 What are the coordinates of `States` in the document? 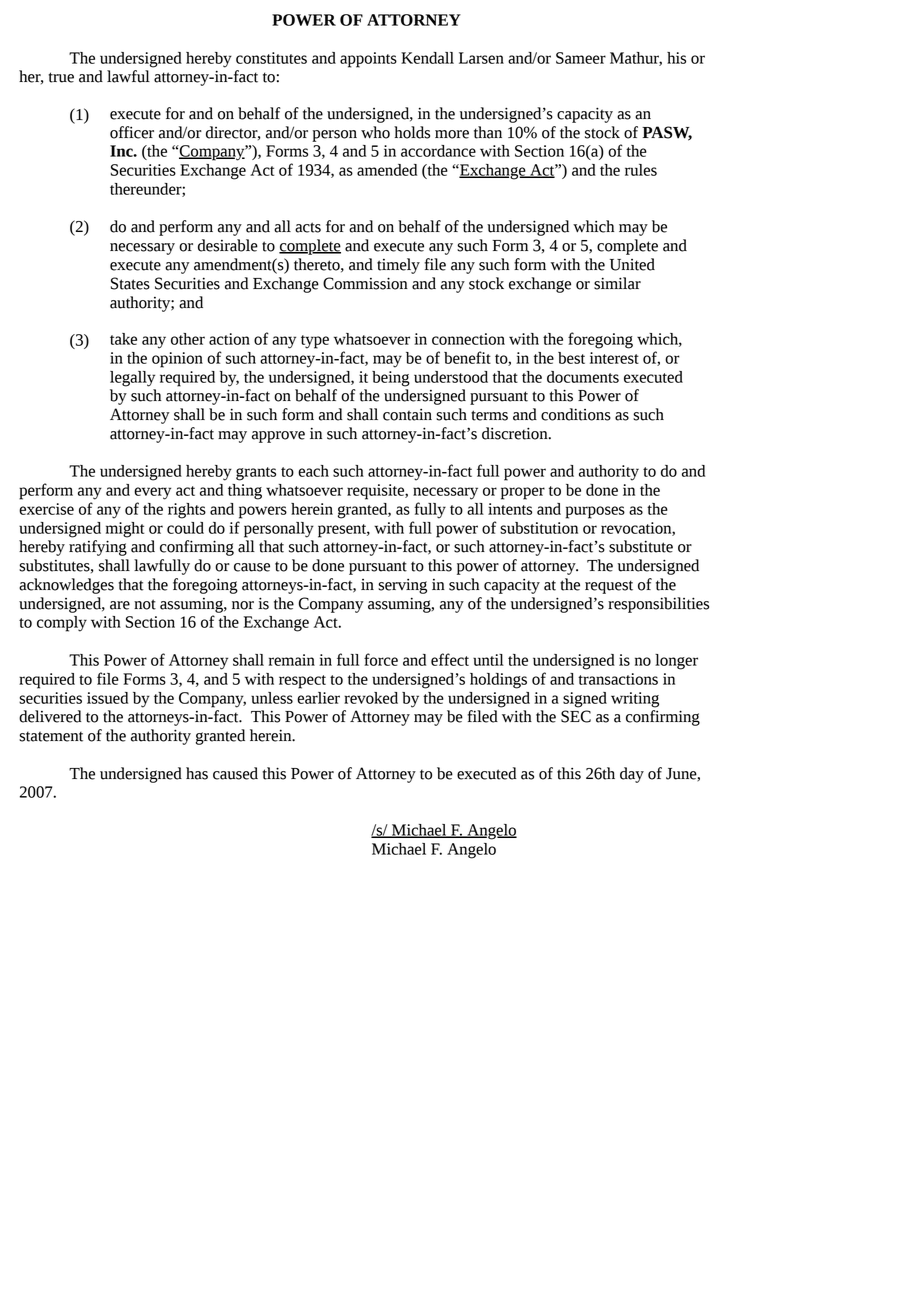 It's located at (130, 283).
